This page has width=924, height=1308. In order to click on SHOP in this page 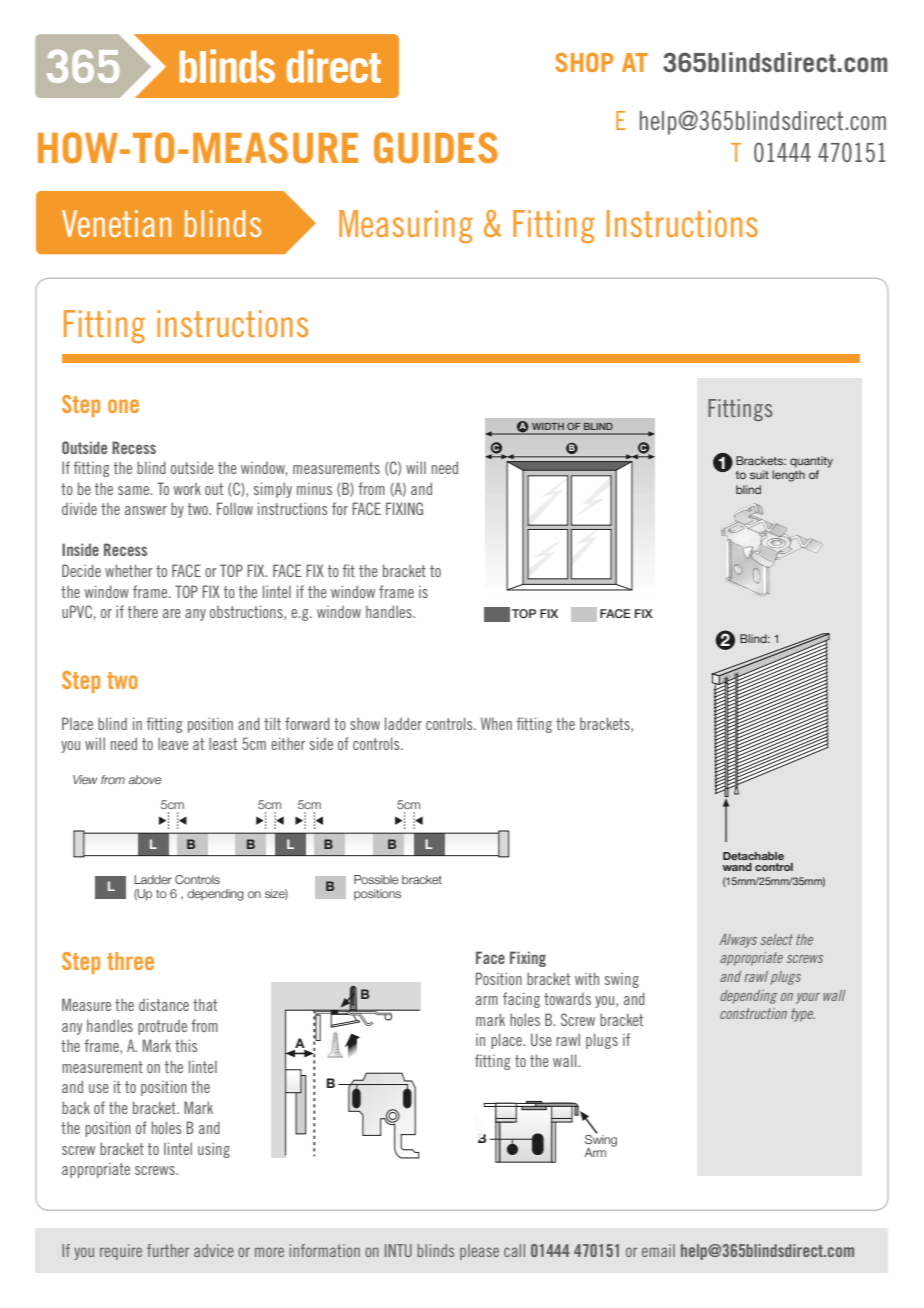, I will do `click(584, 62)`.
